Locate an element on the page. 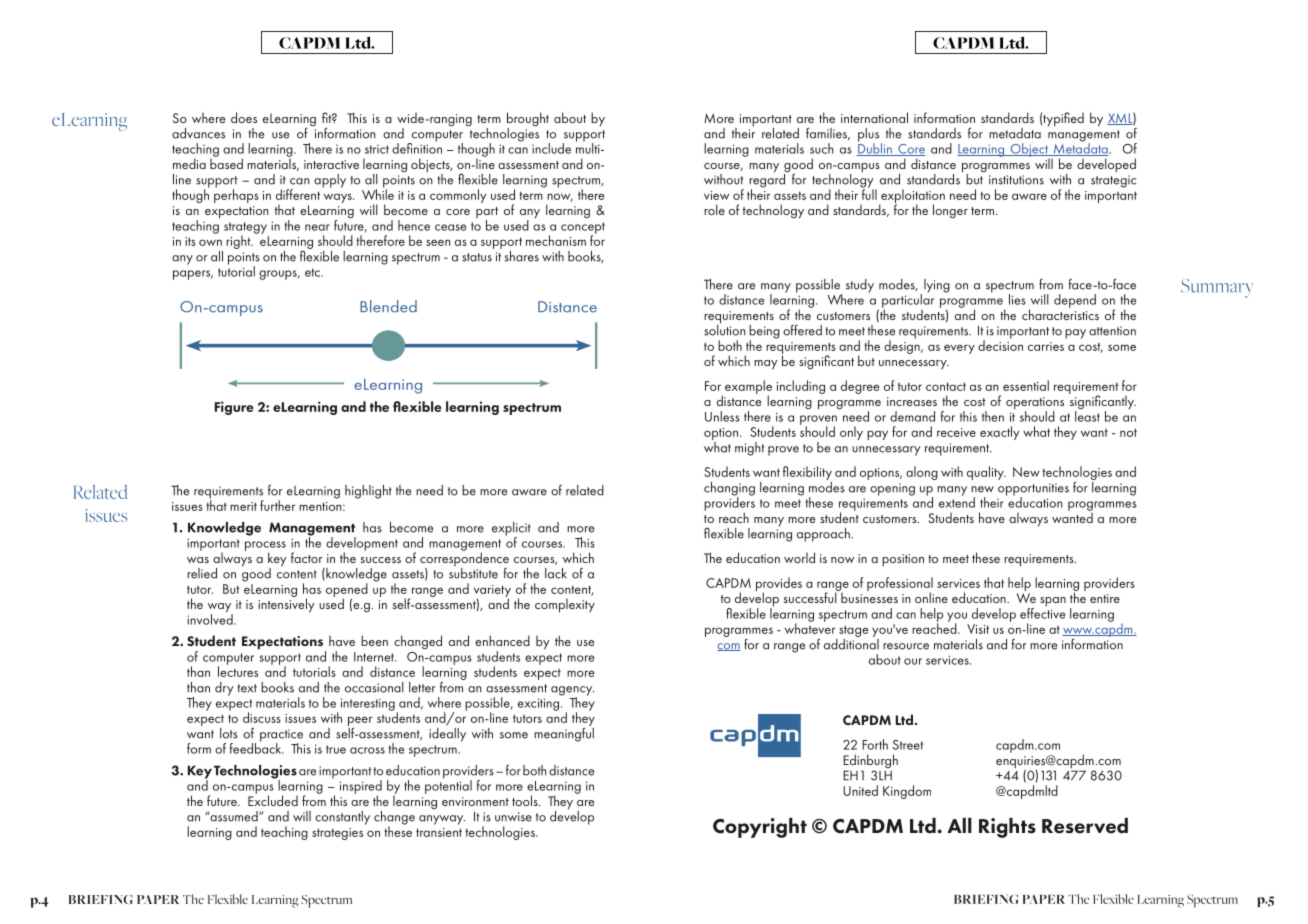  Unless is located at coordinates (722, 416).
